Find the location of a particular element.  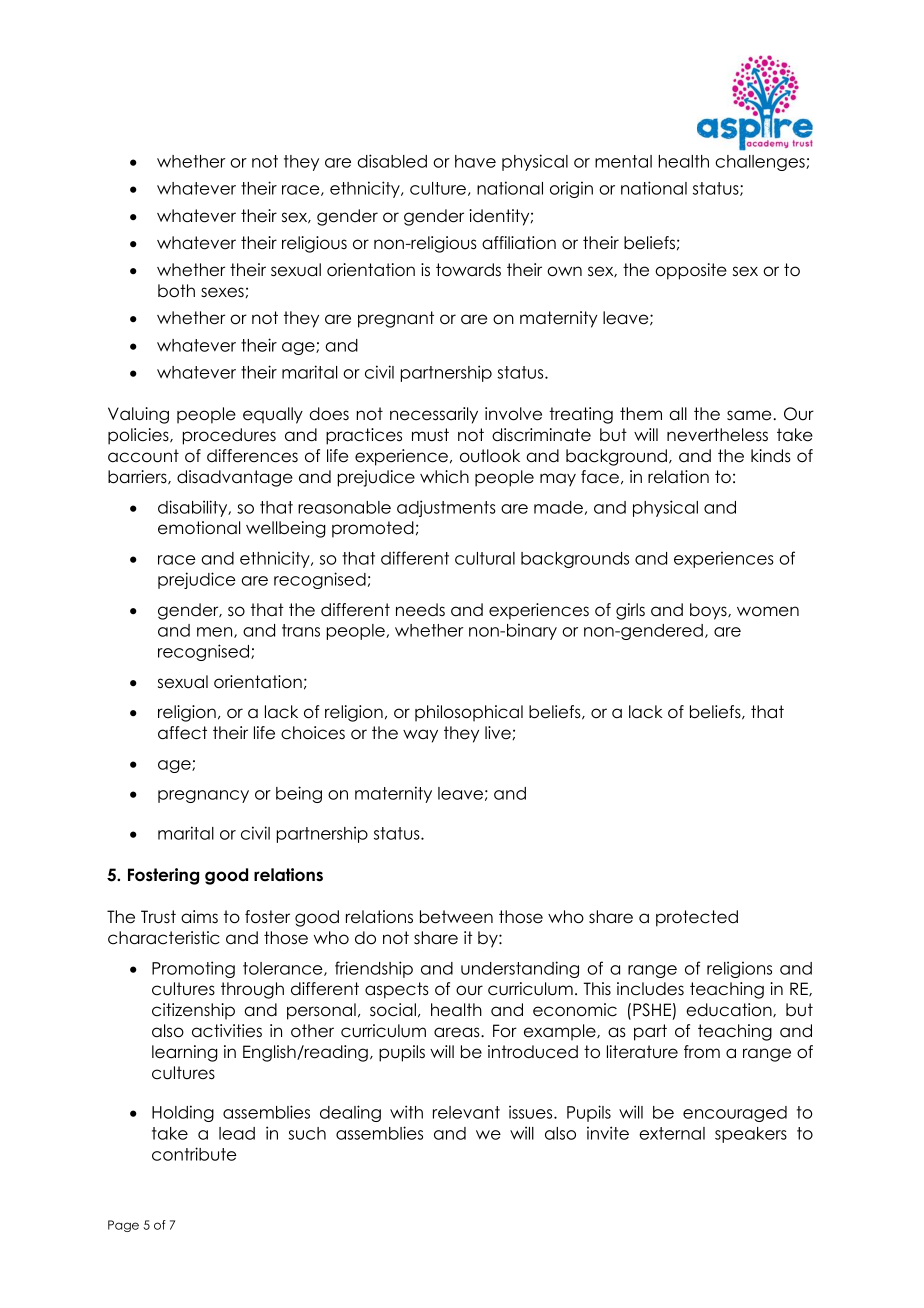

have is located at coordinates (475, 161).
